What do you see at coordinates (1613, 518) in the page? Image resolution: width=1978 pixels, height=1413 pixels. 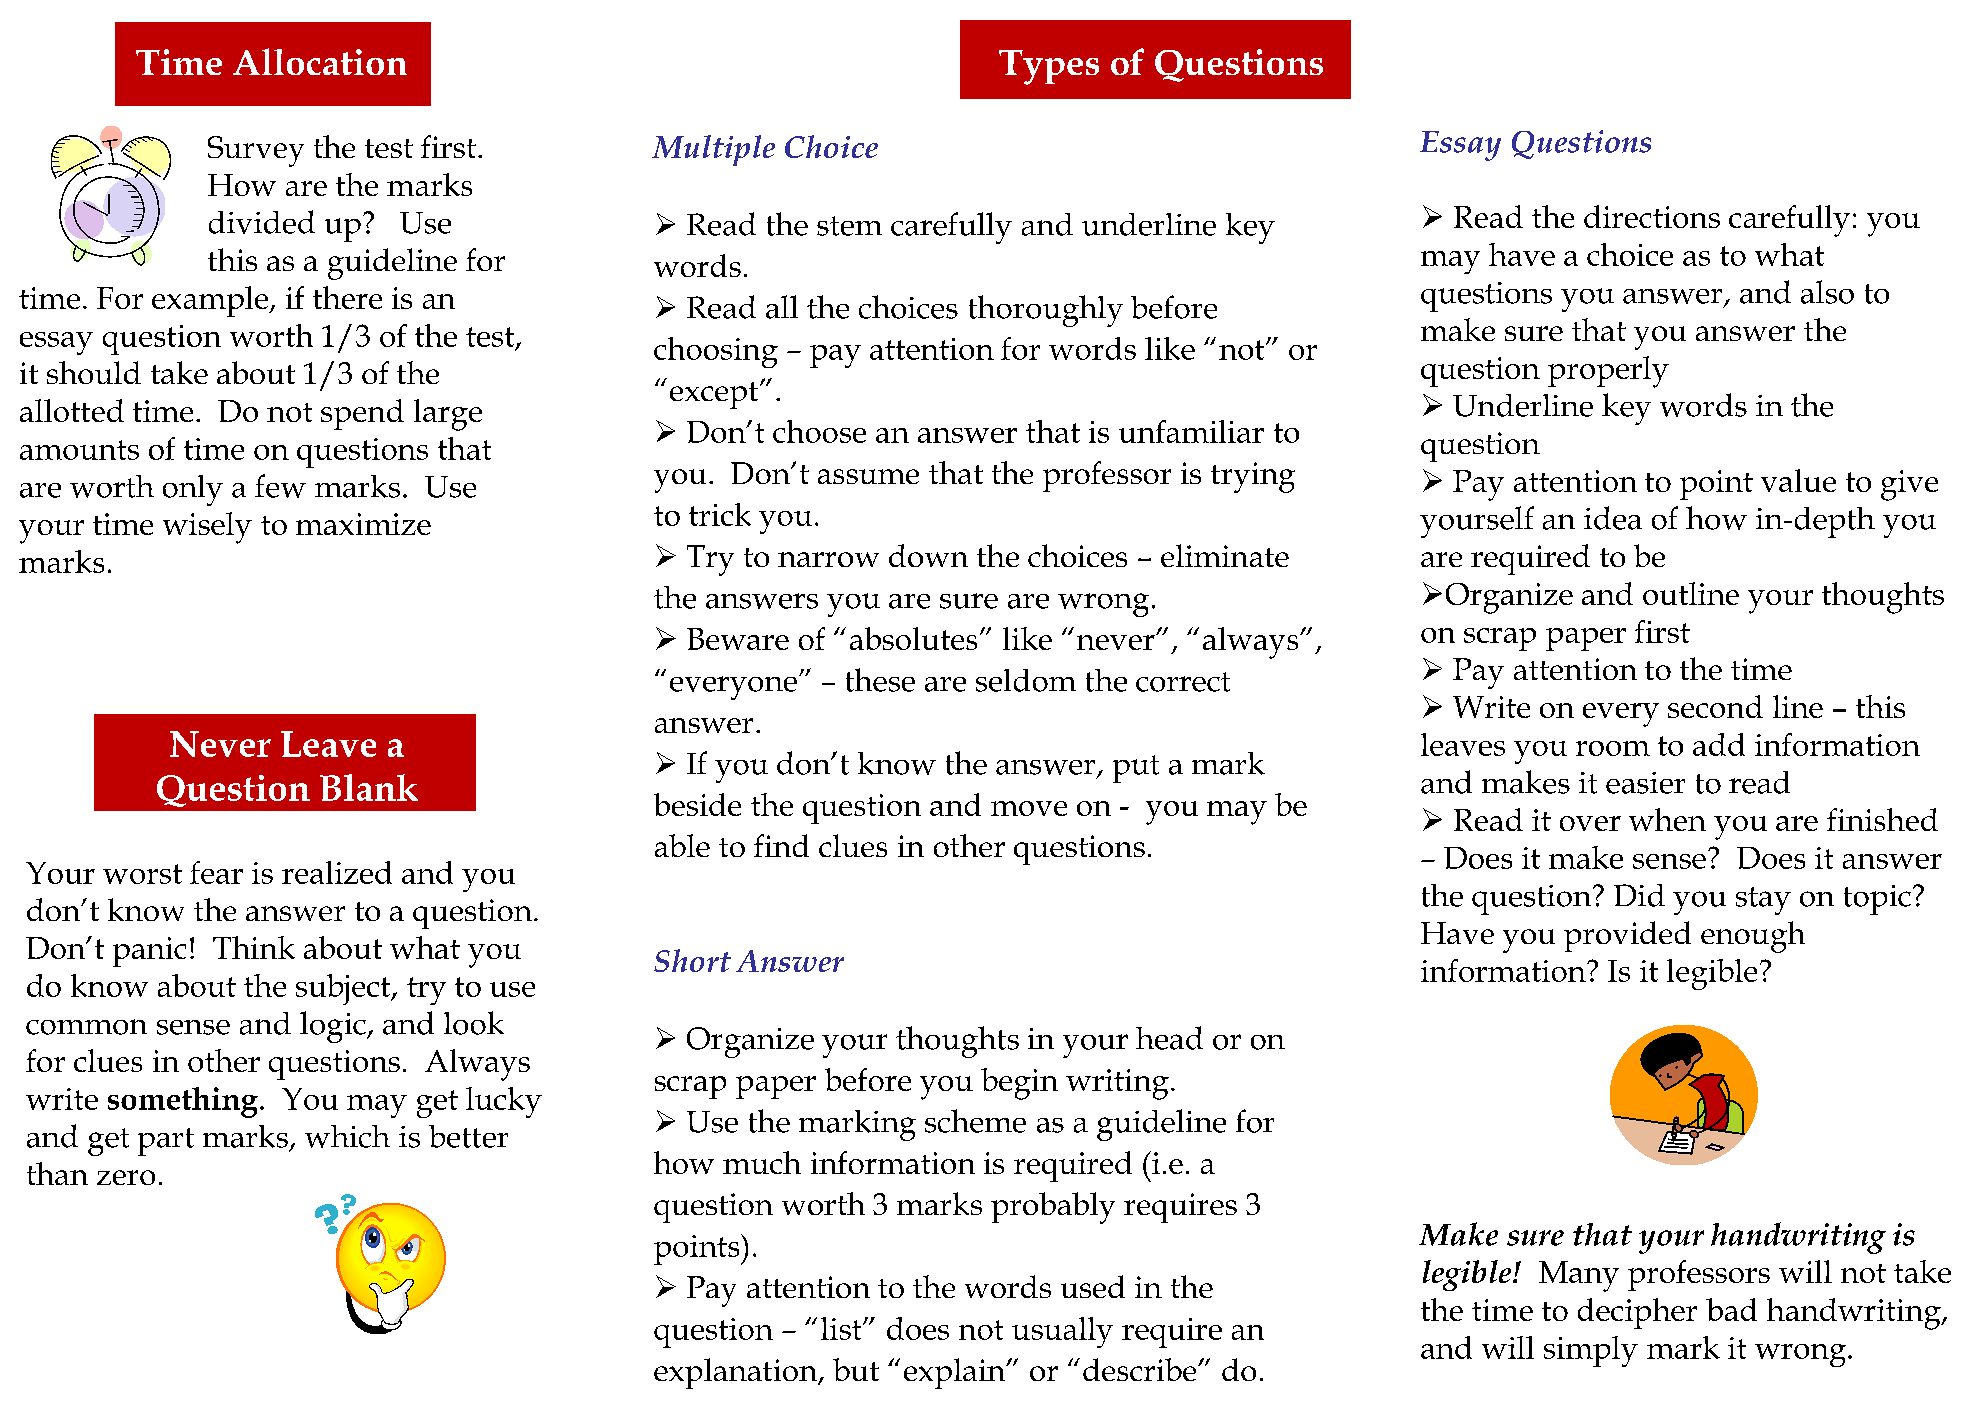 I see `idea` at bounding box center [1613, 518].
